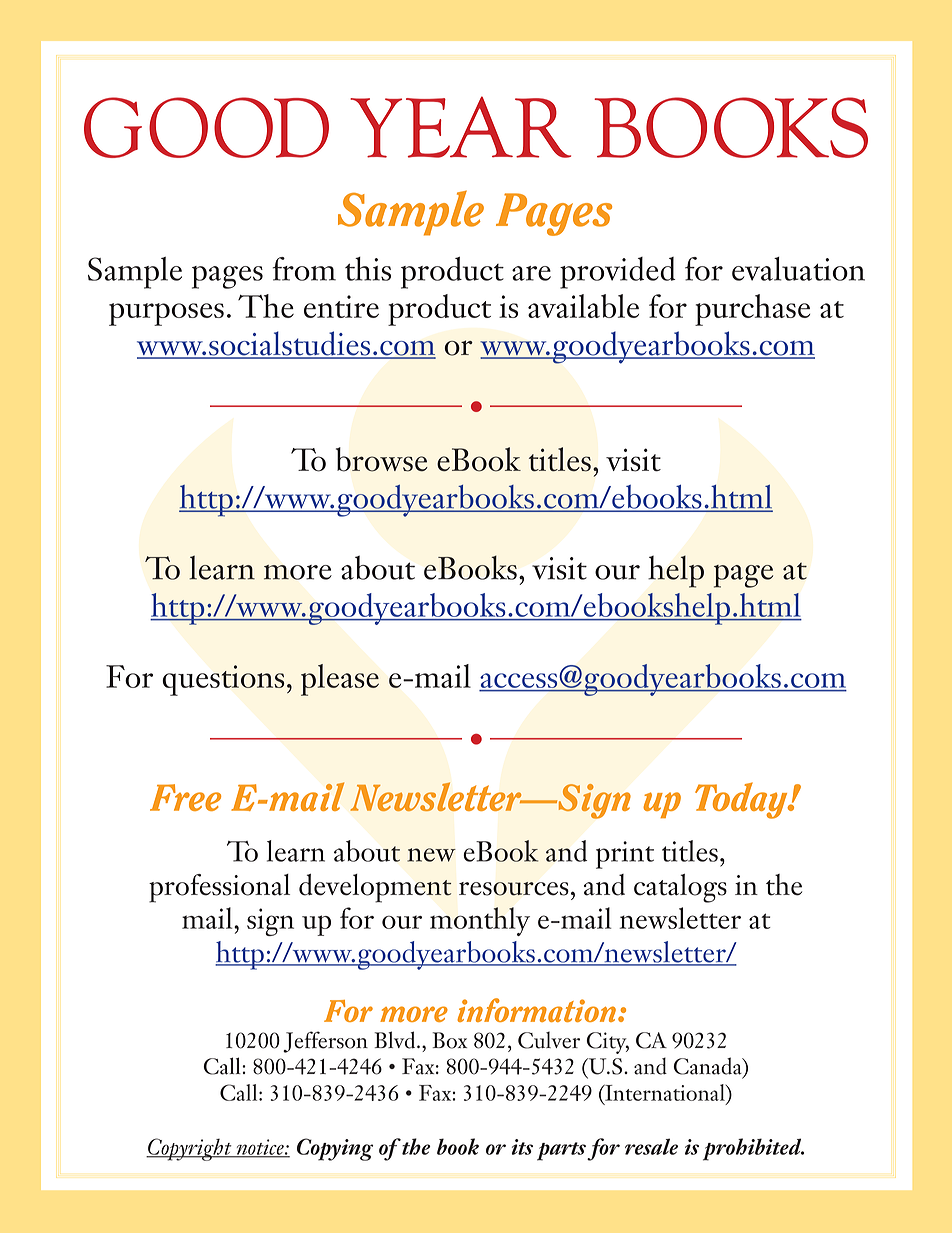 The width and height of the screenshot is (952, 1233). What do you see at coordinates (340, 680) in the screenshot?
I see `please` at bounding box center [340, 680].
